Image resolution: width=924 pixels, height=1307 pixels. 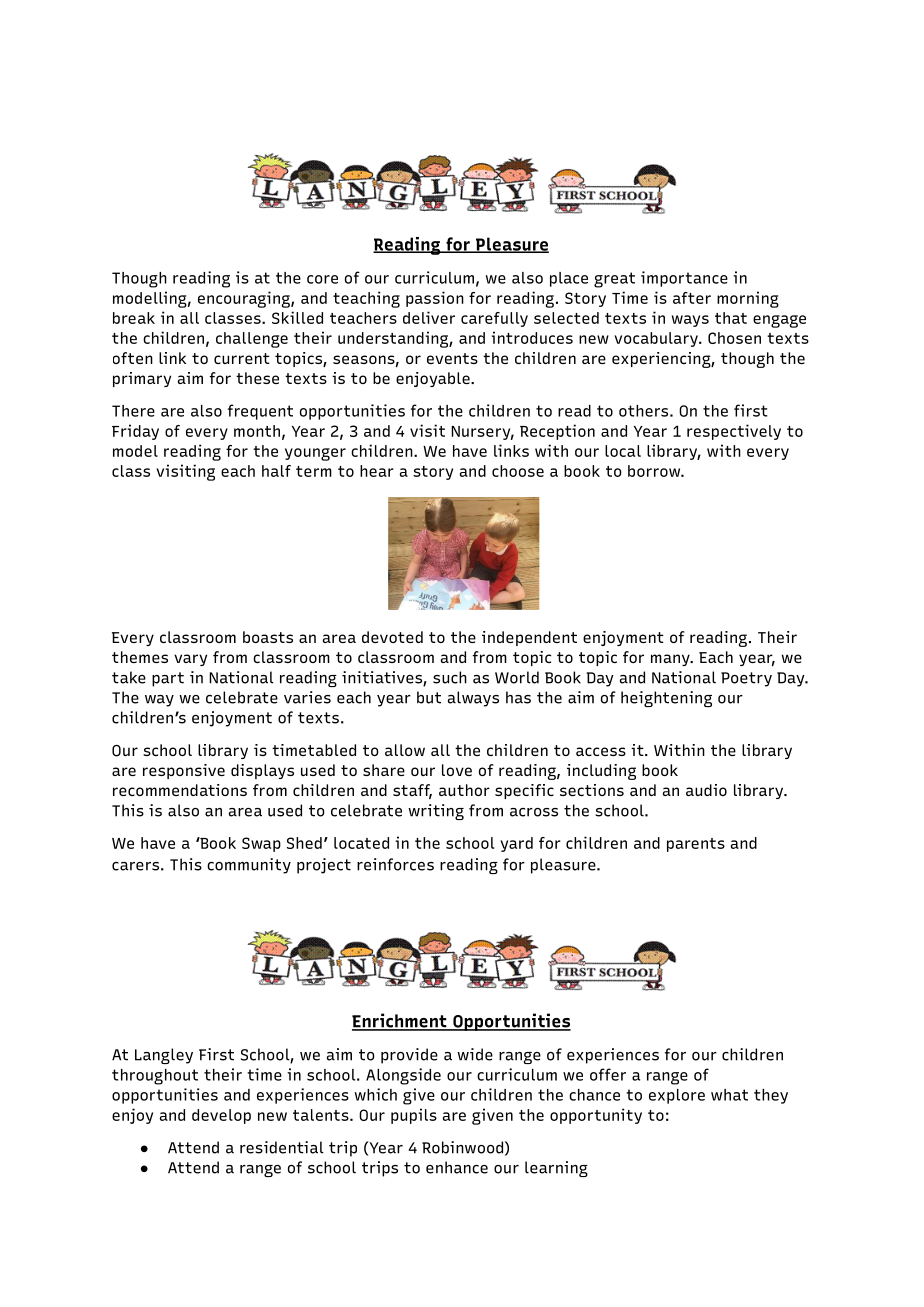 I want to click on develop, so click(x=221, y=1116).
